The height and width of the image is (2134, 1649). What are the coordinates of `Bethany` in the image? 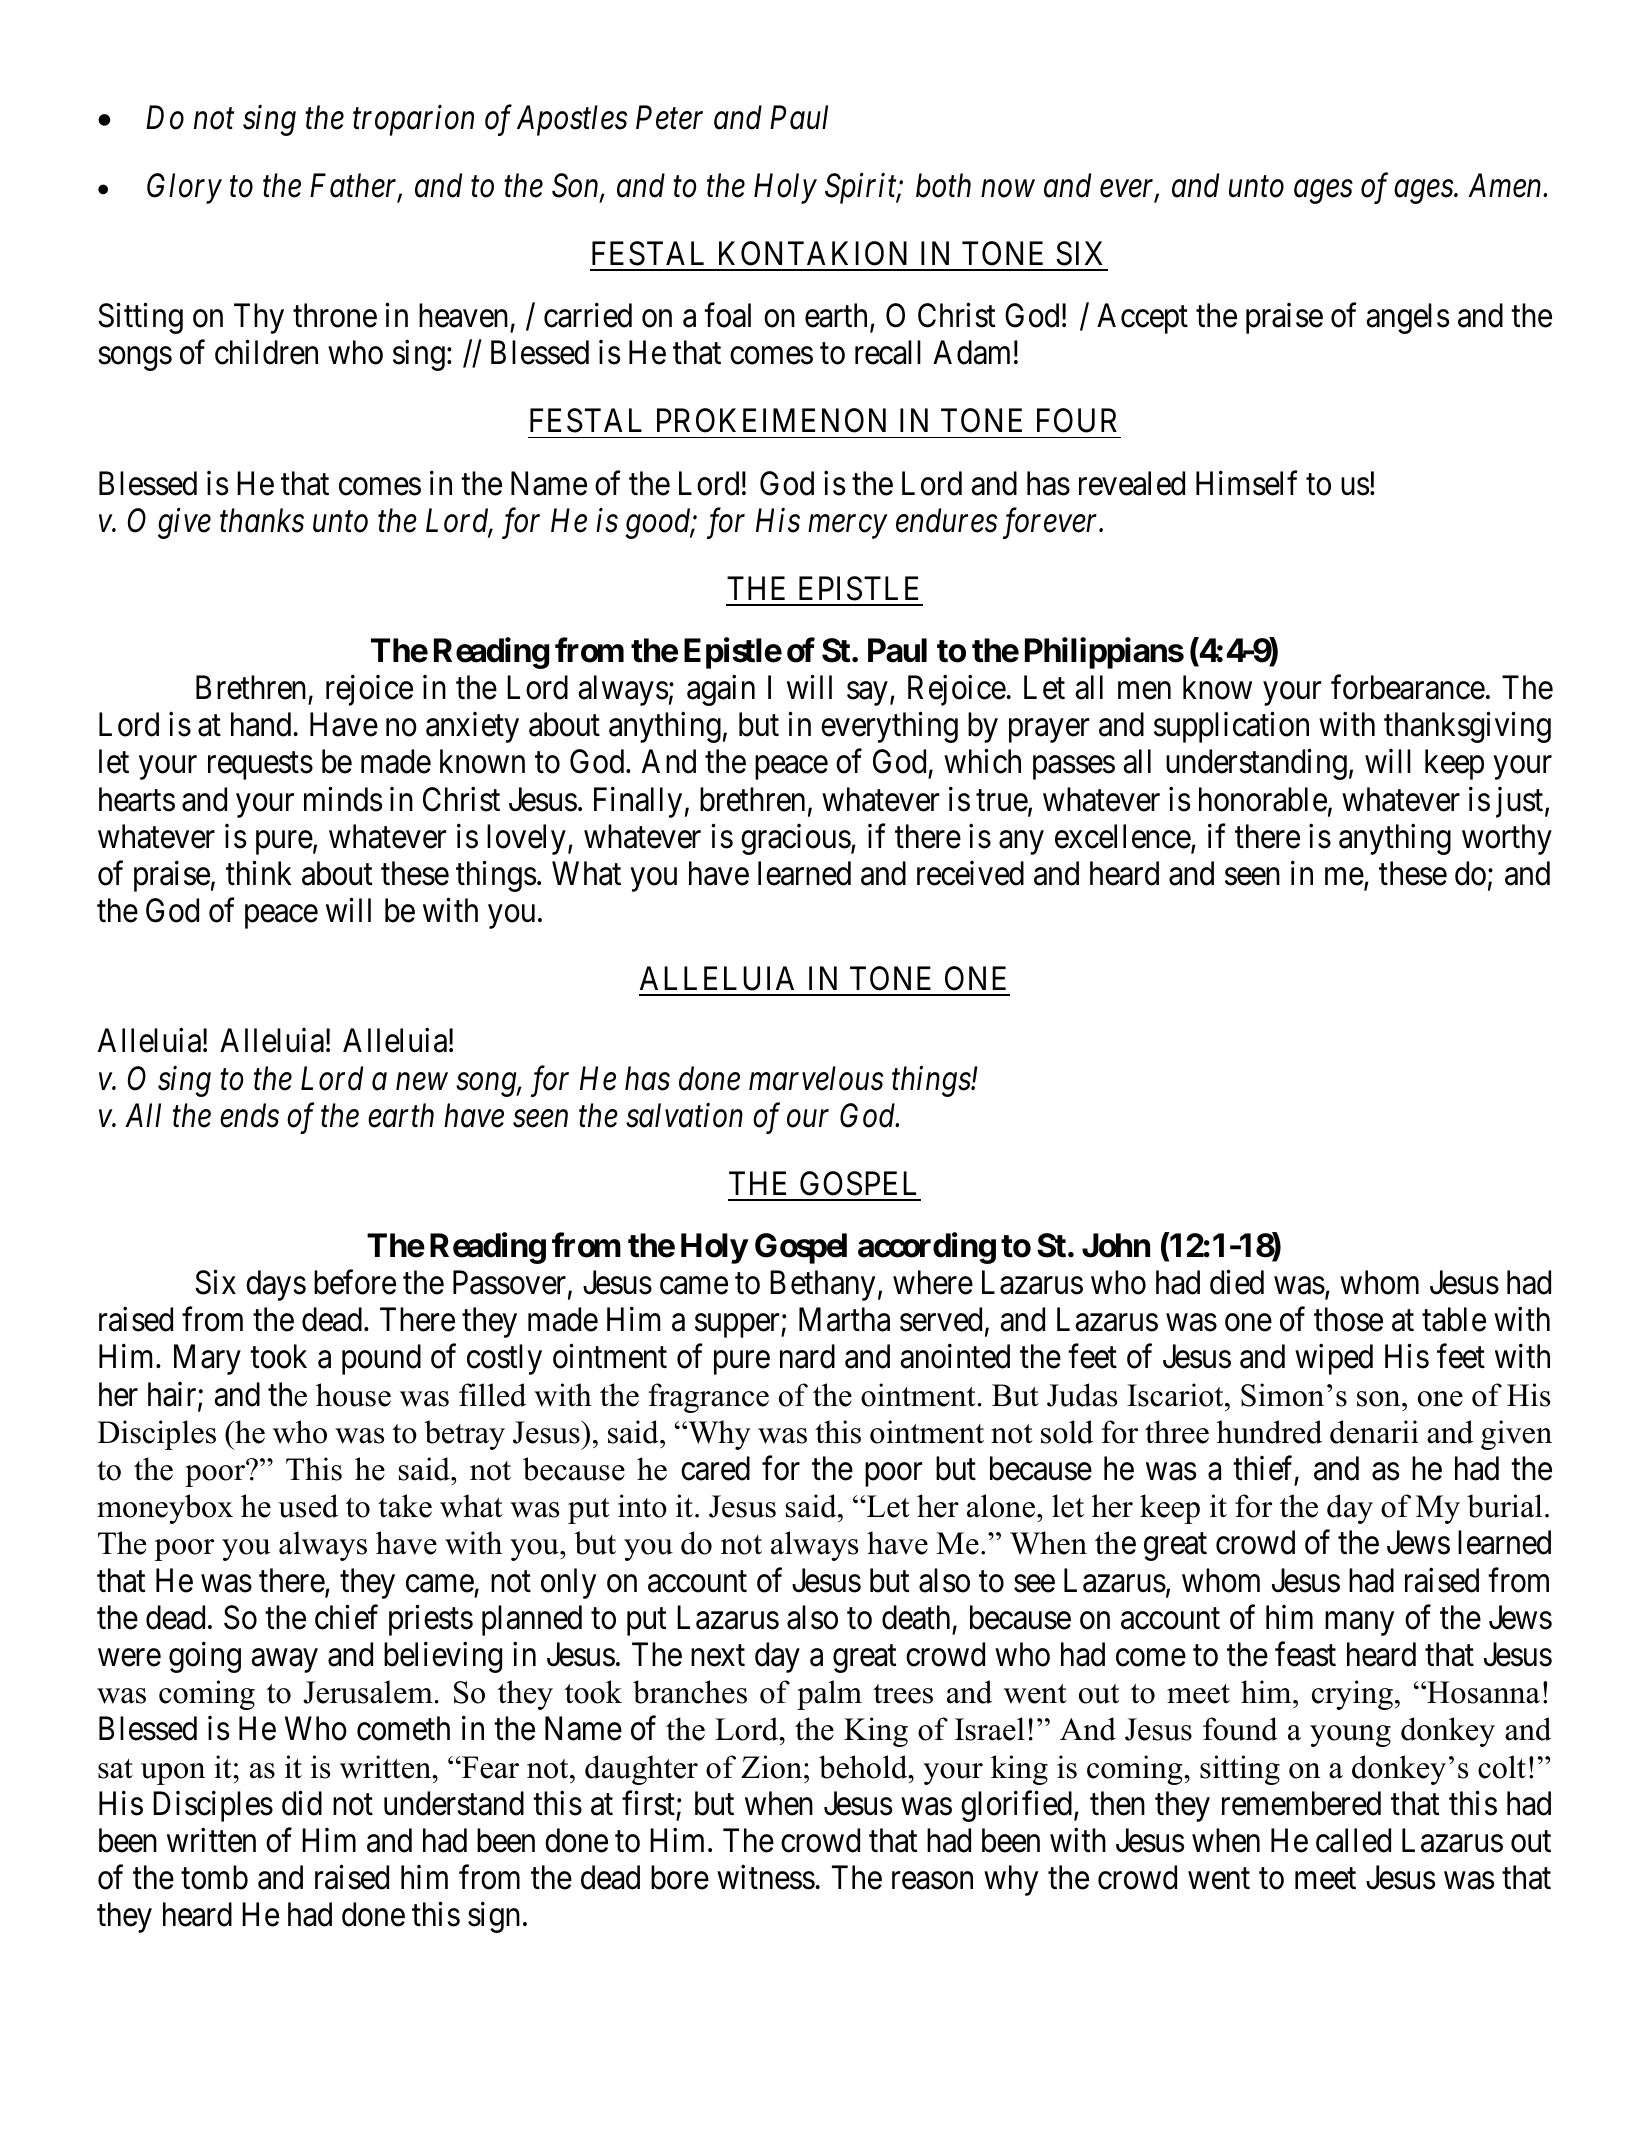 It's located at (822, 1285).
